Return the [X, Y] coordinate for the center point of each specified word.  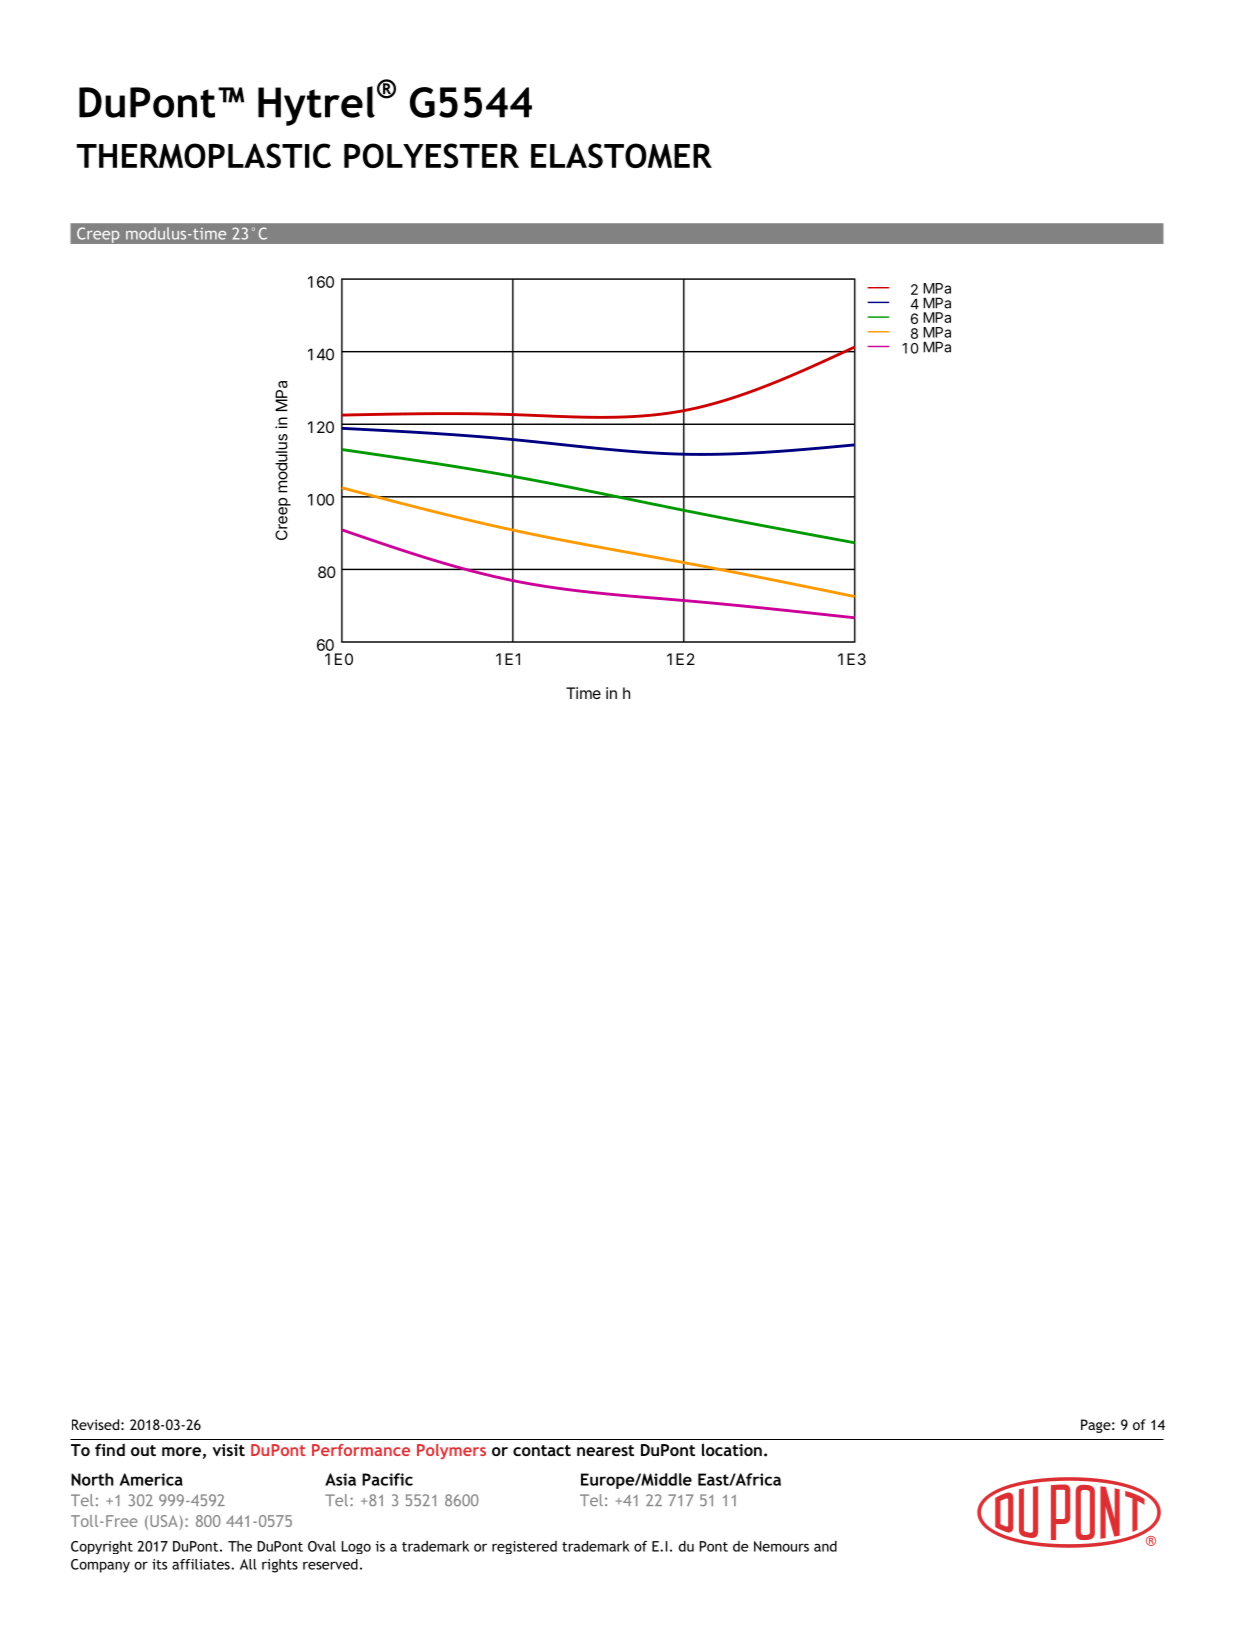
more [181, 1451]
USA [165, 1522]
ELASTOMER [621, 155]
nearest [605, 1450]
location [732, 1449]
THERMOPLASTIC [204, 155]
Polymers [451, 1452]
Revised [95, 1424]
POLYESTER [431, 155]
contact [542, 1450]
